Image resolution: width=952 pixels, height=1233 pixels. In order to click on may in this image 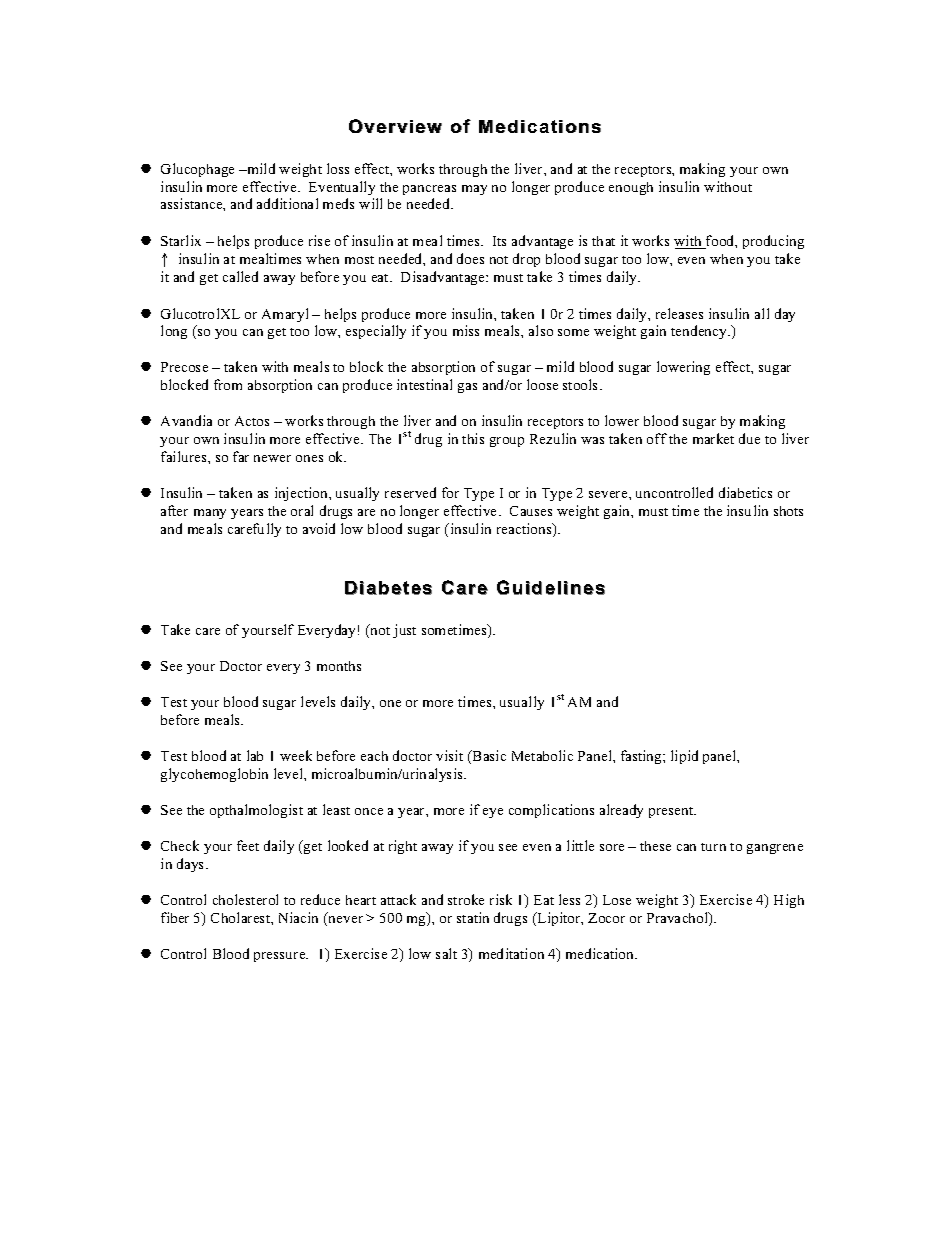, I will do `click(474, 190)`.
